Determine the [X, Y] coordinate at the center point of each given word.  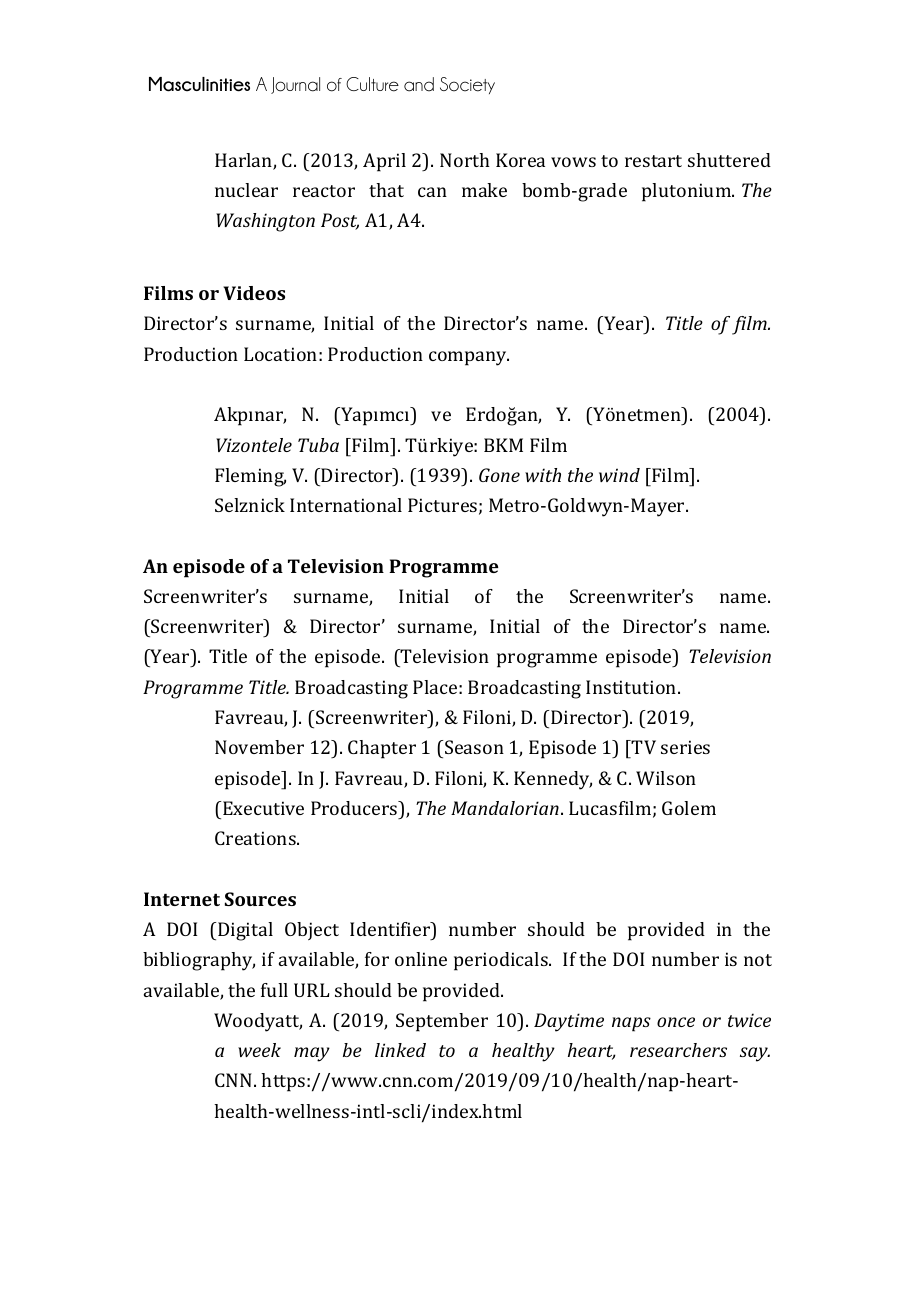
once [676, 1022]
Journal [295, 85]
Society [467, 85]
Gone [499, 475]
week [259, 1050]
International [346, 505]
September [442, 1022]
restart [653, 161]
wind [619, 475]
